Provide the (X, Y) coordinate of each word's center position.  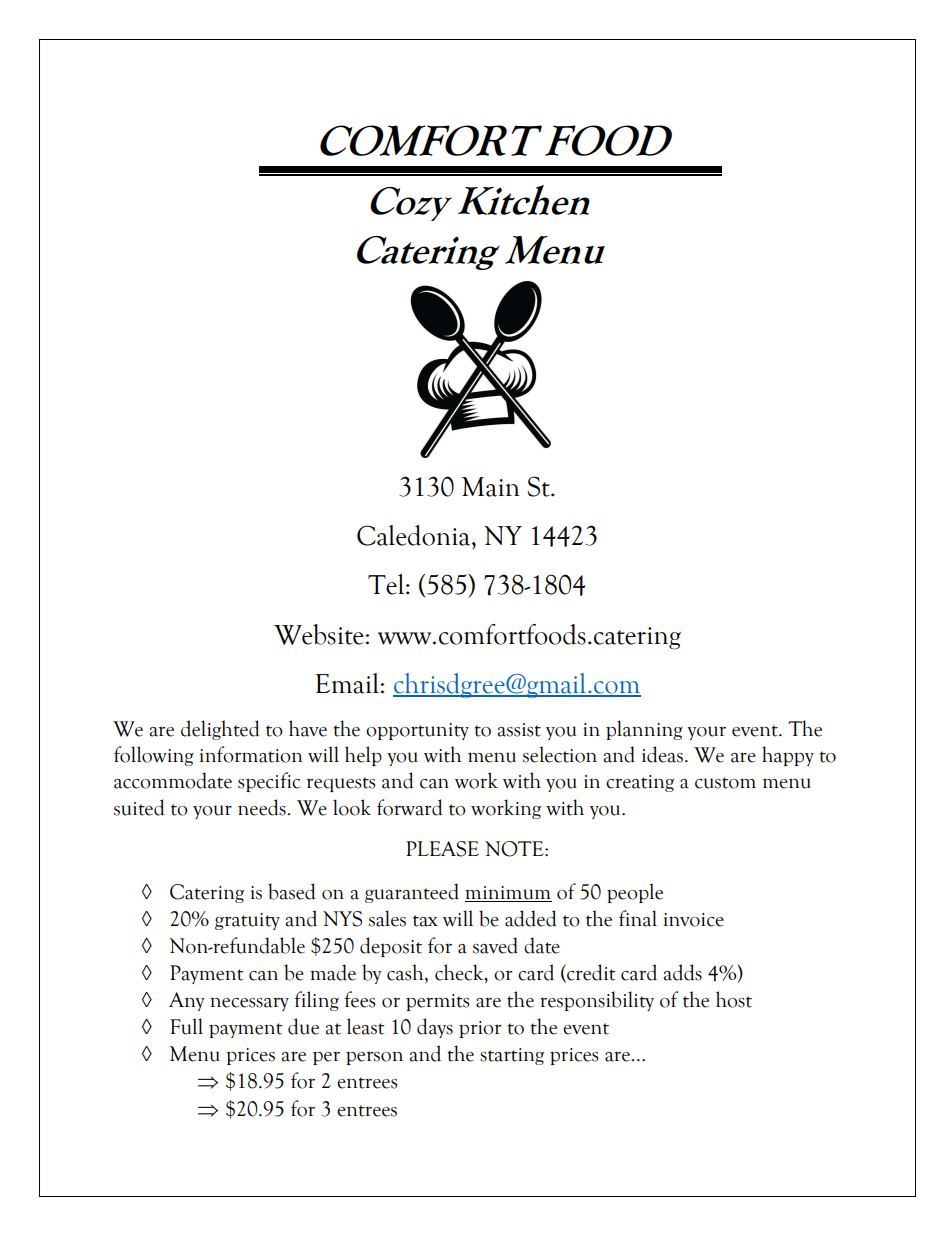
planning (644, 730)
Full (186, 1026)
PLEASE (442, 849)
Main (491, 487)
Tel (387, 584)
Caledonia (415, 535)
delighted (220, 730)
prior (480, 1029)
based (291, 891)
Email (348, 683)
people (635, 893)
